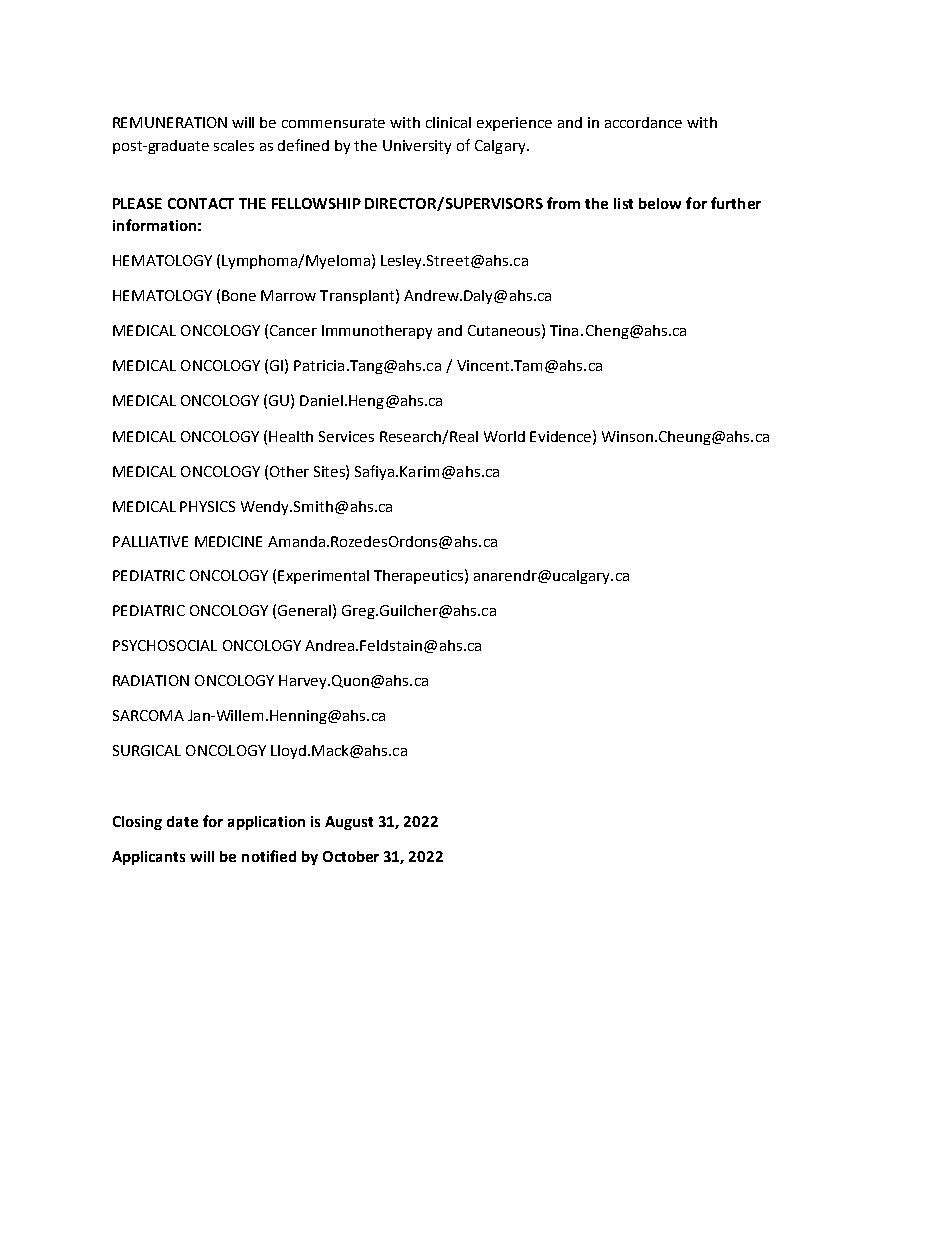 Image resolution: width=952 pixels, height=1233 pixels. What do you see at coordinates (643, 122) in the screenshot?
I see `accordance` at bounding box center [643, 122].
